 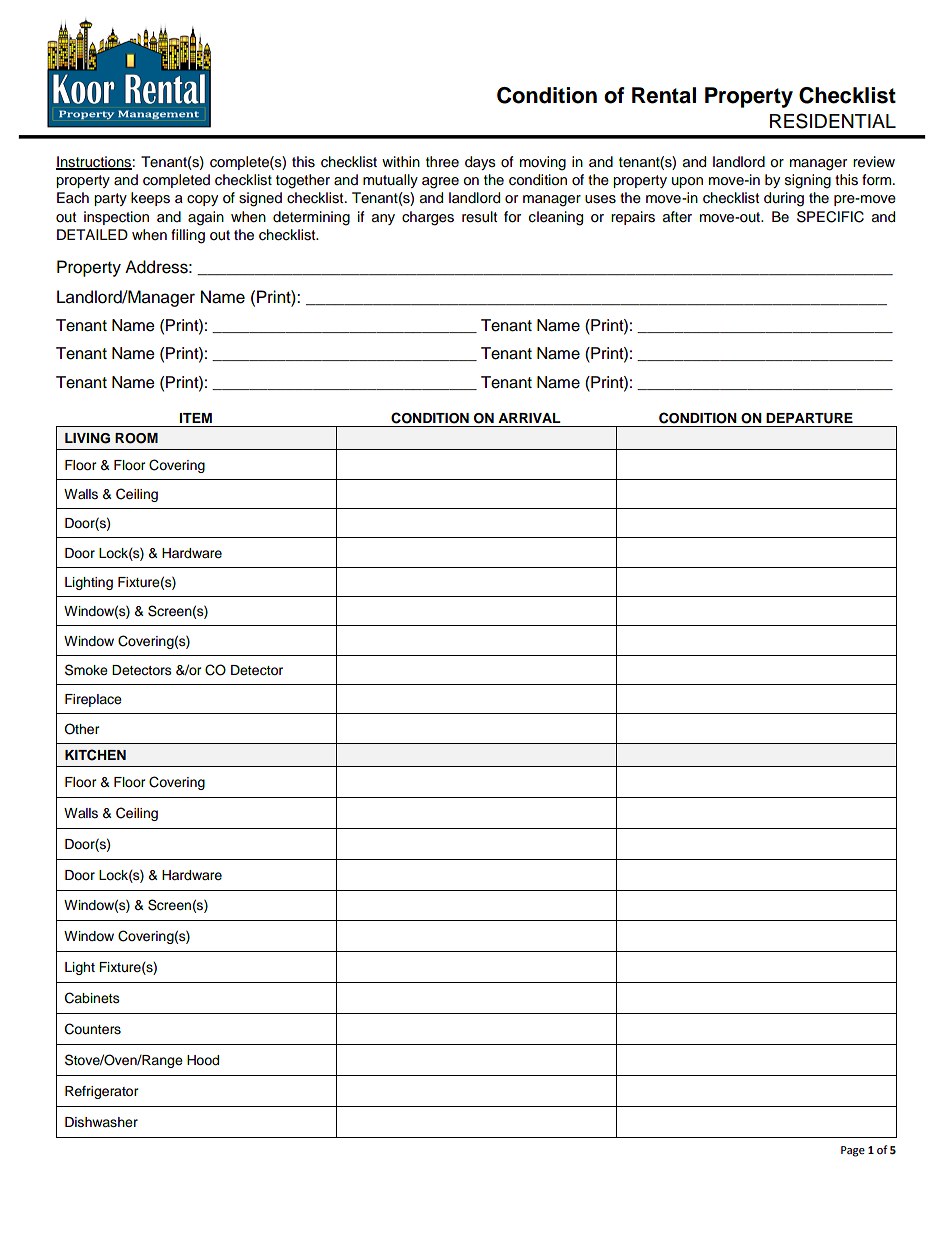 What do you see at coordinates (102, 1092) in the screenshot?
I see `Refrigerator` at bounding box center [102, 1092].
